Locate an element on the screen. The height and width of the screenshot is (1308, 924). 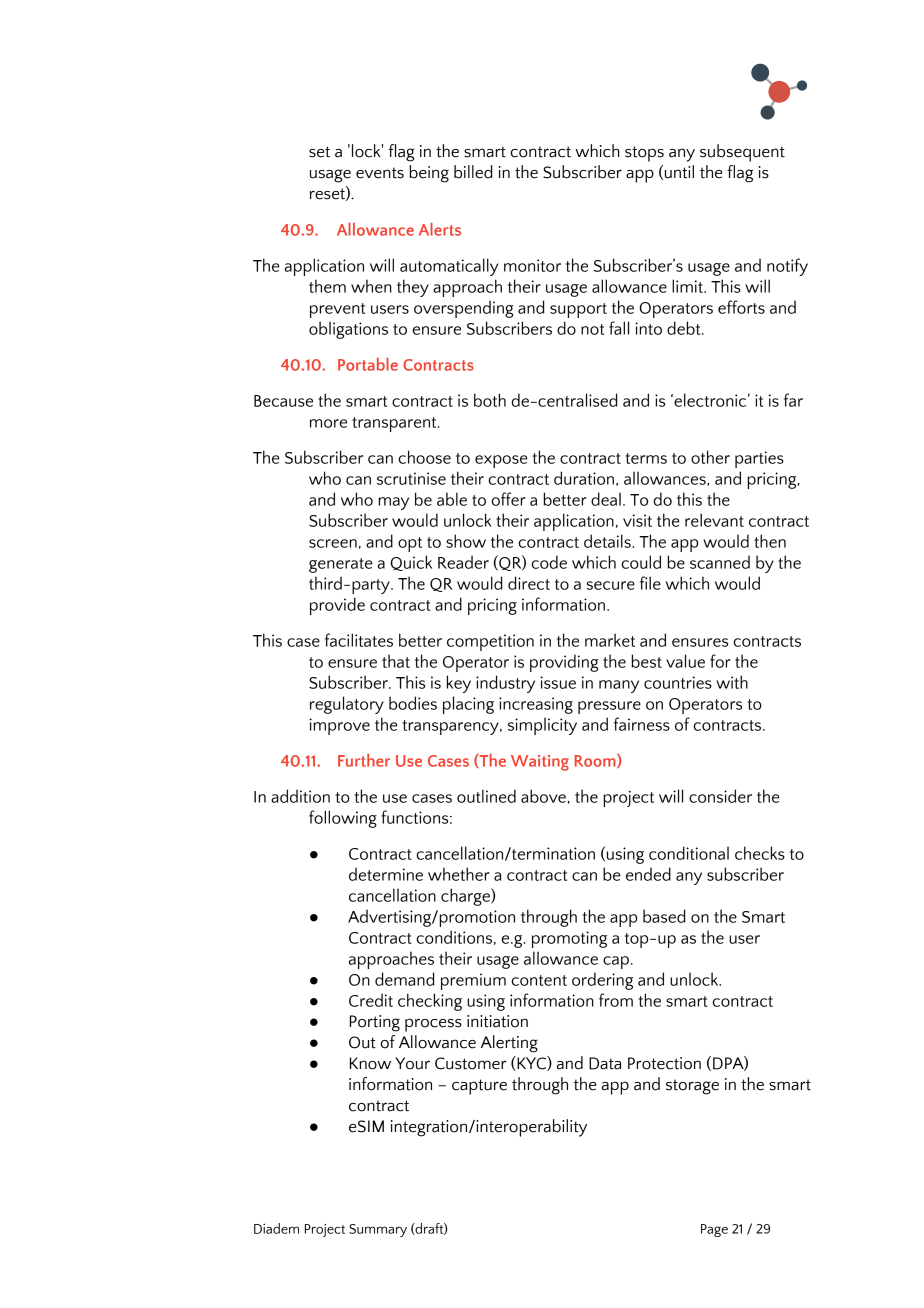
subsequent is located at coordinates (742, 153).
